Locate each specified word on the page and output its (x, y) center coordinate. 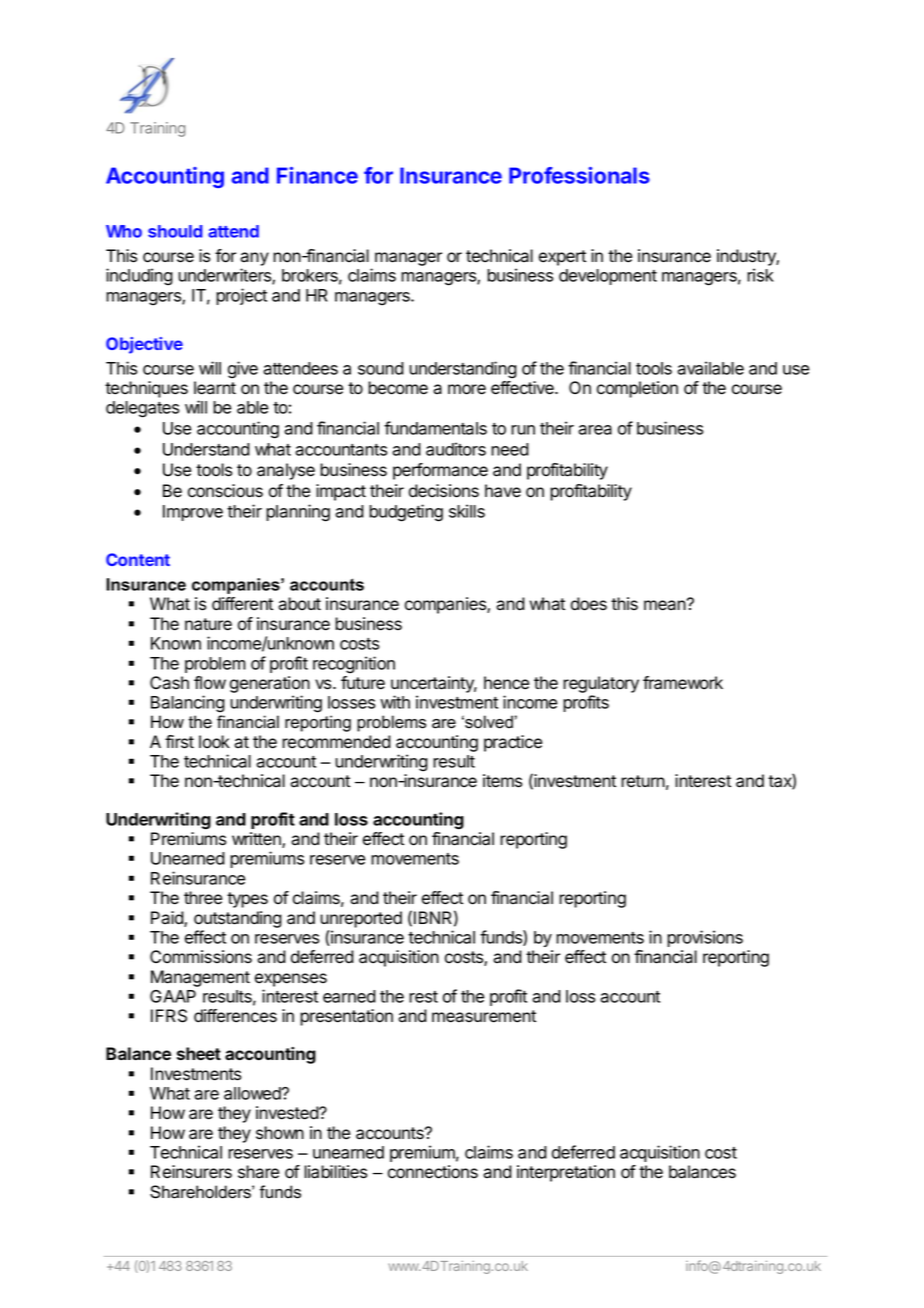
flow (210, 683)
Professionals (579, 175)
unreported (361, 919)
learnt (215, 388)
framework (683, 683)
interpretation (566, 1173)
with (395, 702)
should (175, 231)
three (203, 898)
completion (637, 389)
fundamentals (435, 428)
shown (280, 1133)
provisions (705, 938)
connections (433, 1172)
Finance (317, 175)
